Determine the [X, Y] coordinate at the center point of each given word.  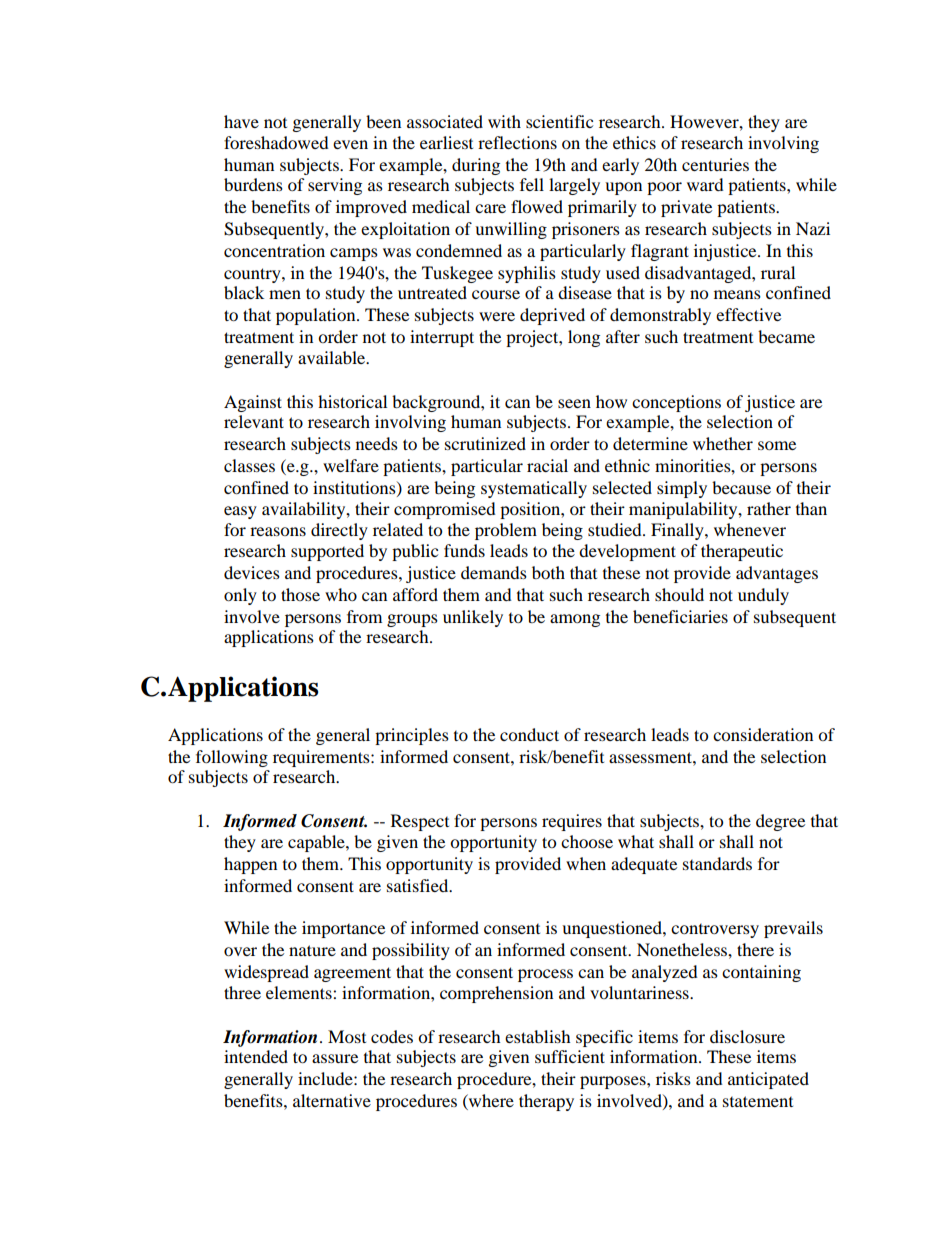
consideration [763, 734]
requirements [322, 758]
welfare [351, 465]
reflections [517, 142]
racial [547, 465]
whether [723, 443]
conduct [529, 734]
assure [335, 1058]
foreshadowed [276, 142]
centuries [715, 164]
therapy [546, 1102]
